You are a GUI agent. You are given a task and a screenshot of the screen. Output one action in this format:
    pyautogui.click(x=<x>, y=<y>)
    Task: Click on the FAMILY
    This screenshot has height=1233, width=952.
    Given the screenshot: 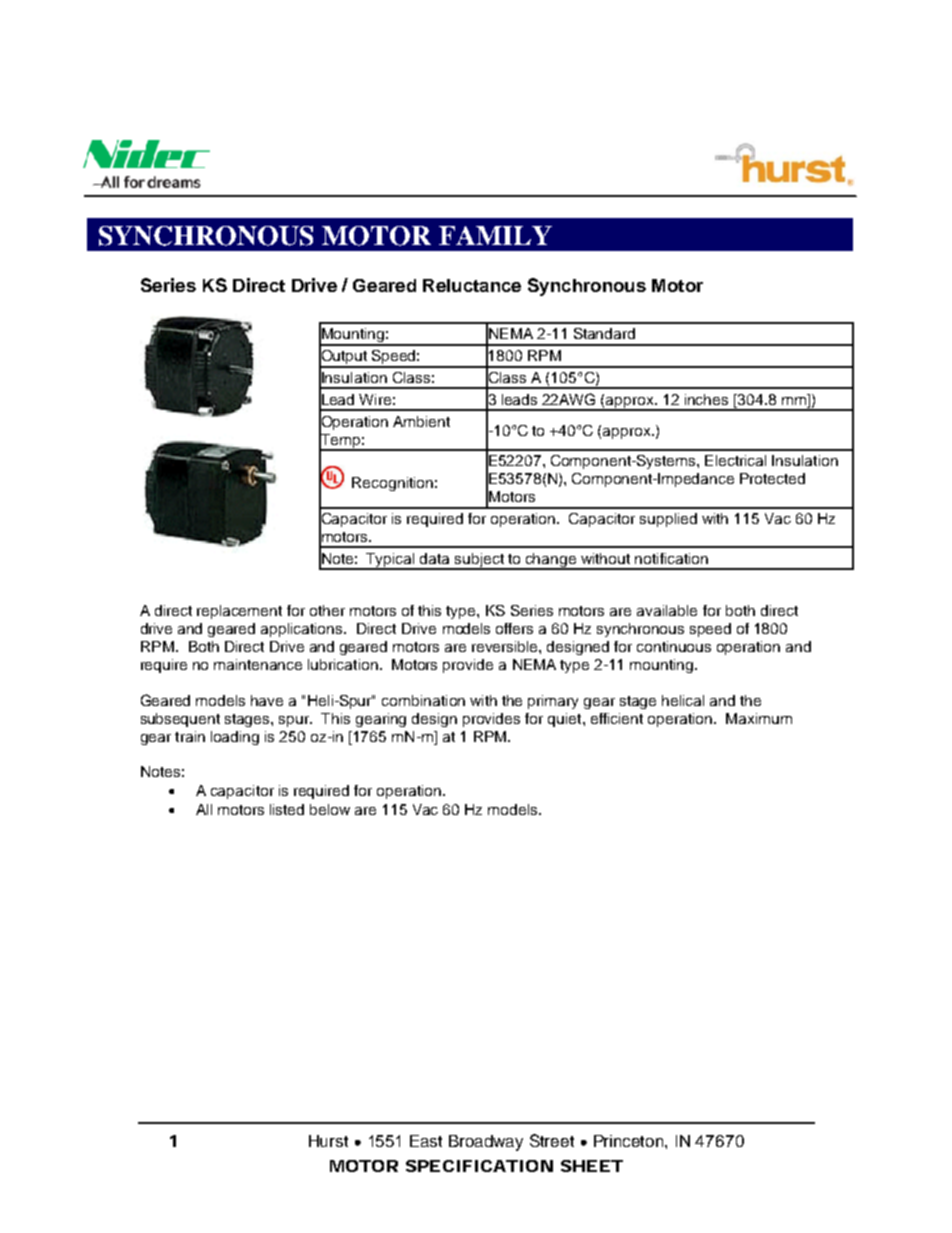 What is the action you would take?
    pyautogui.click(x=495, y=235)
